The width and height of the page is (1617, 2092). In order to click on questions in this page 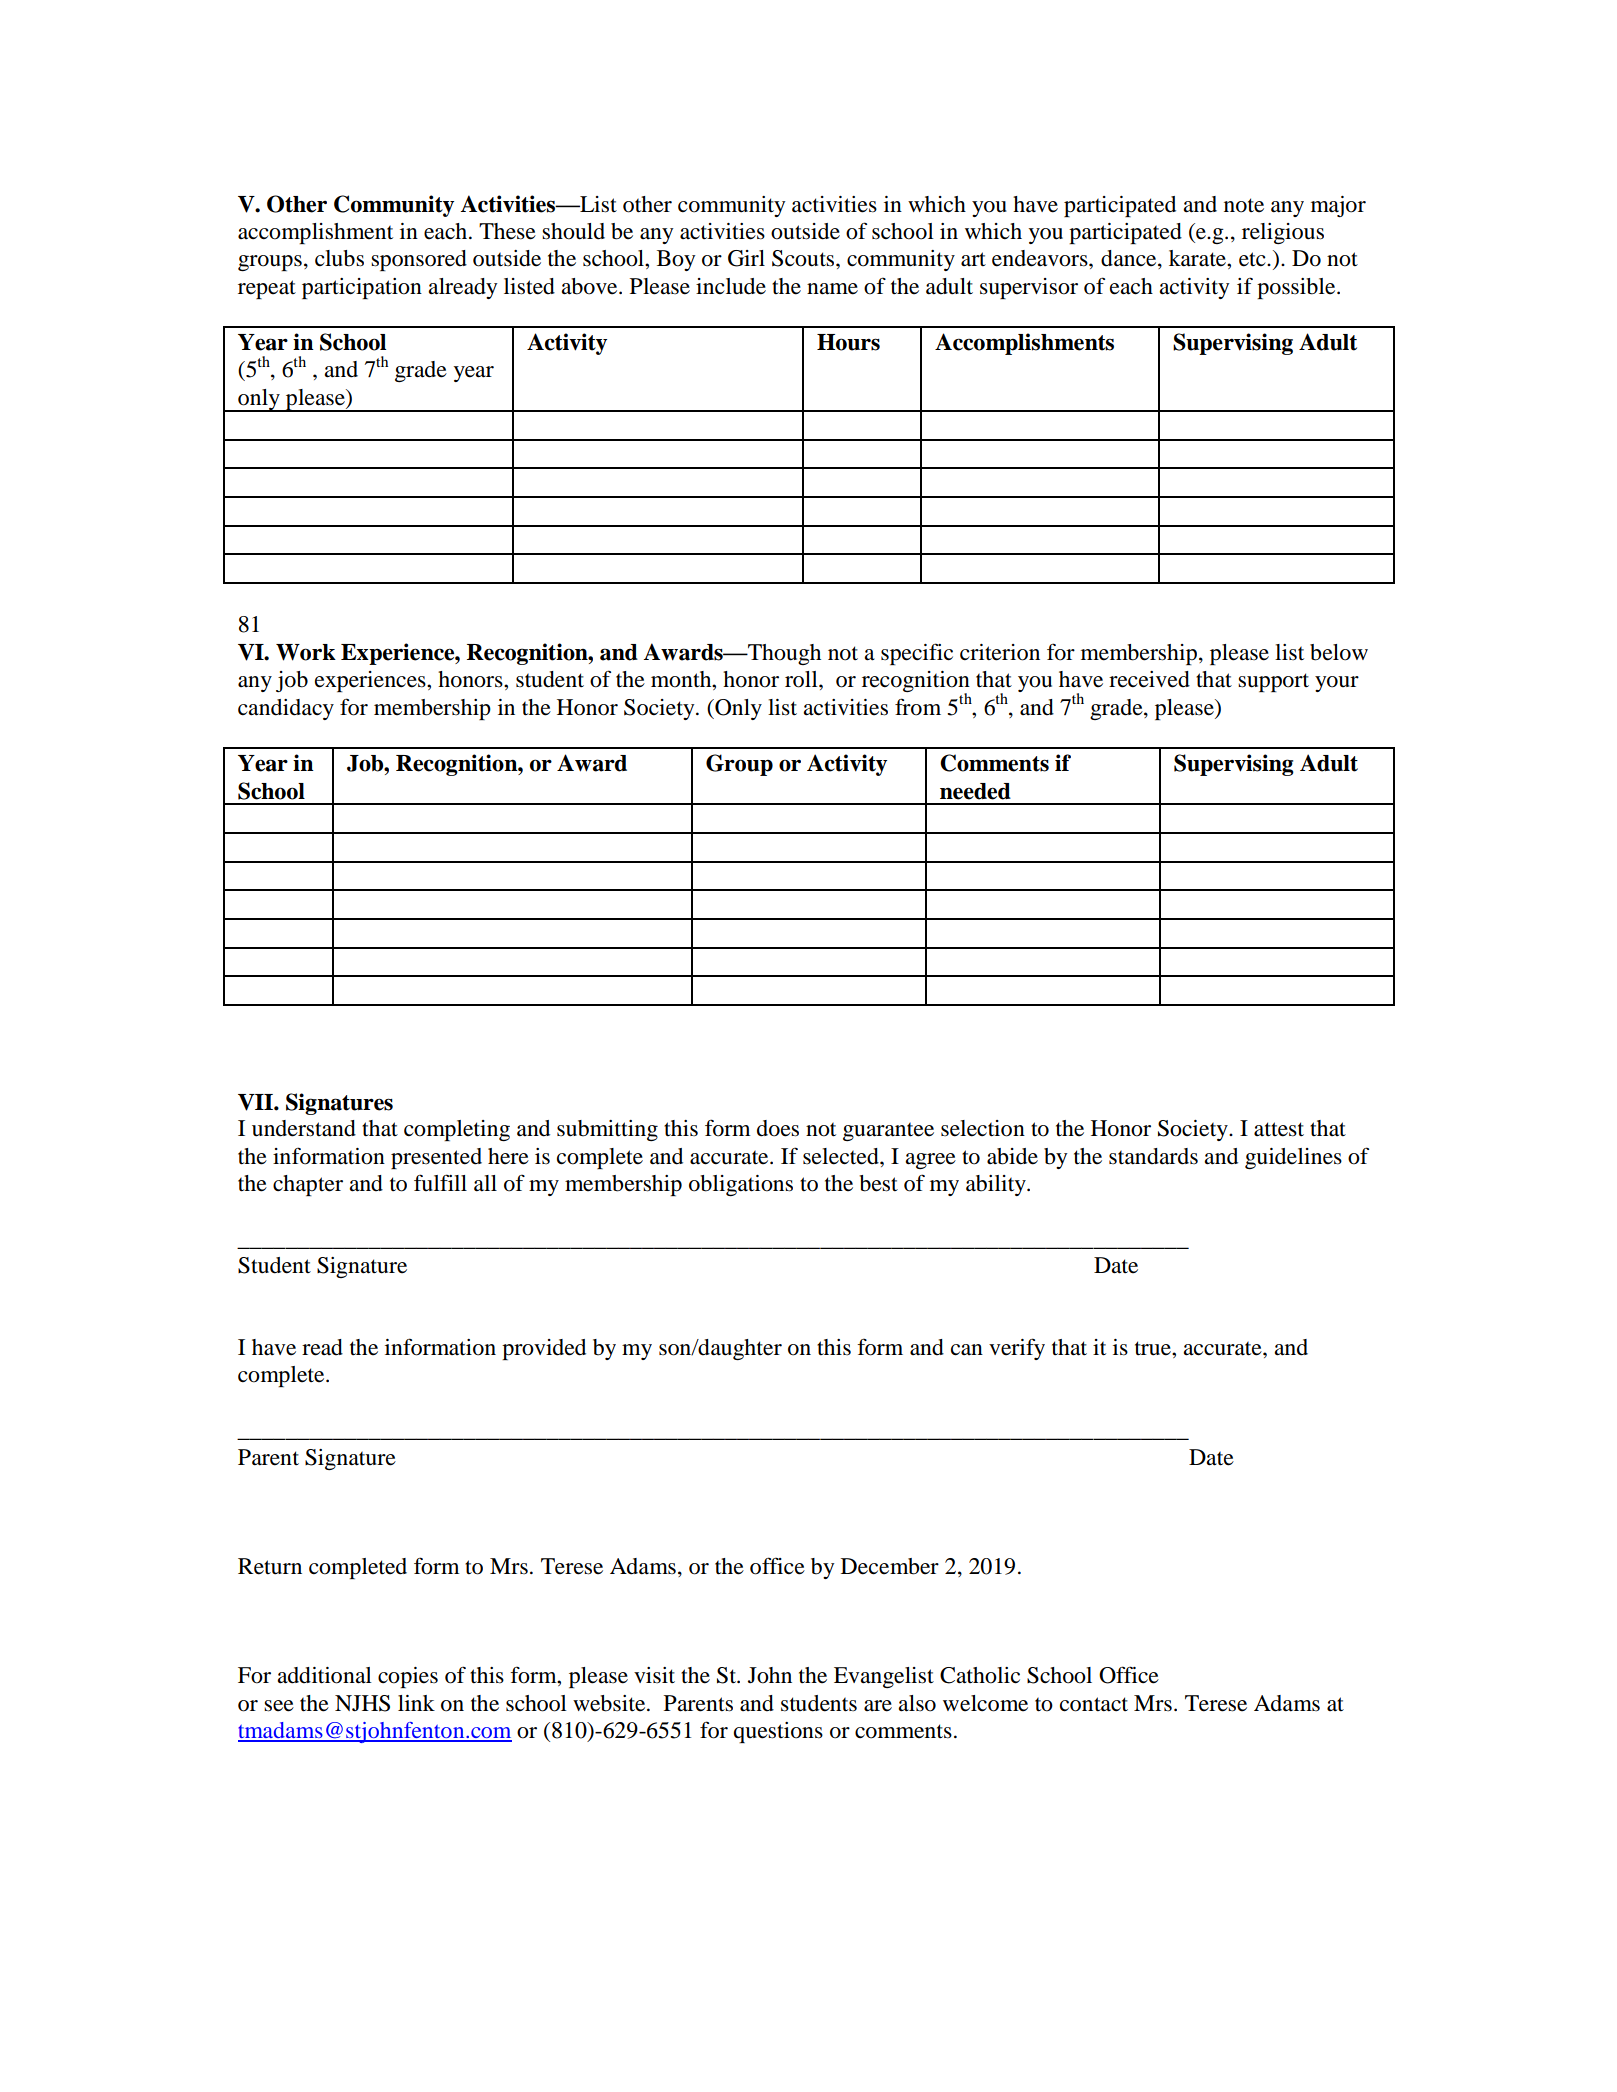, I will do `click(778, 1732)`.
